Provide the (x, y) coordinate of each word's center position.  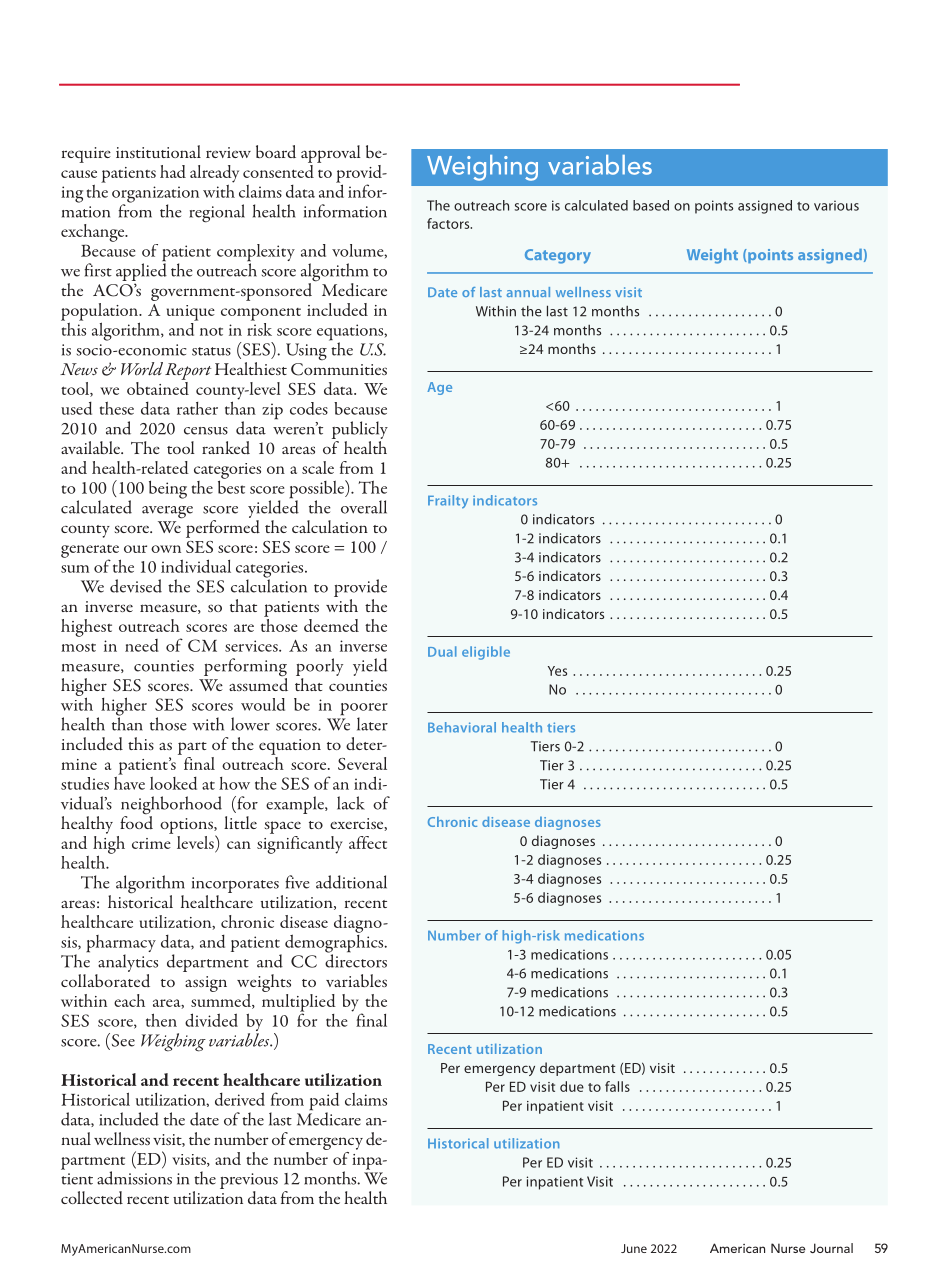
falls (617, 1086)
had (173, 171)
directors (356, 960)
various (836, 205)
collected (92, 1198)
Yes (557, 671)
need (142, 645)
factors (449, 223)
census (206, 431)
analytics (128, 963)
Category (558, 256)
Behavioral (462, 727)
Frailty (448, 502)
